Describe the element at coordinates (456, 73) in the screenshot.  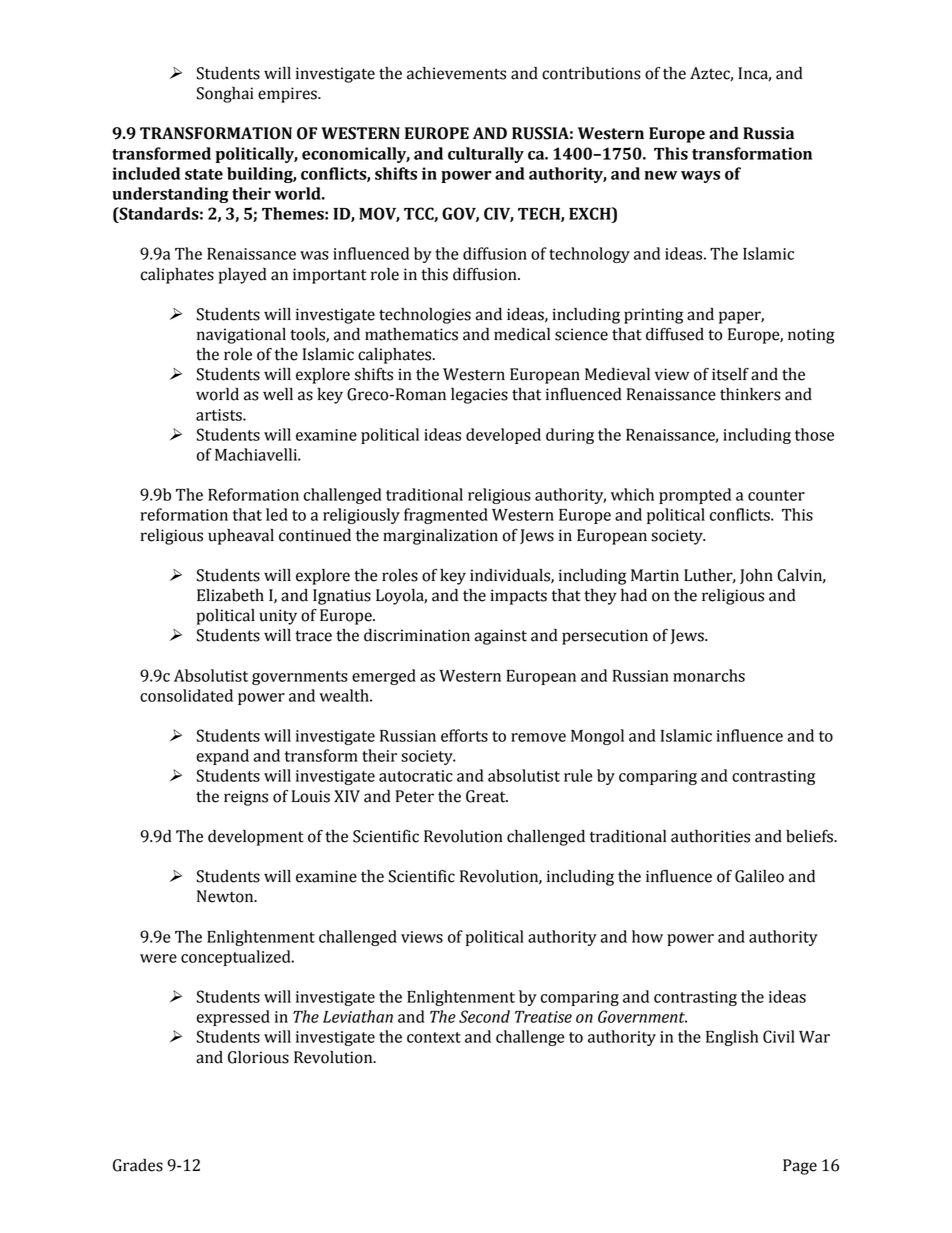
I see `achievements` at that location.
